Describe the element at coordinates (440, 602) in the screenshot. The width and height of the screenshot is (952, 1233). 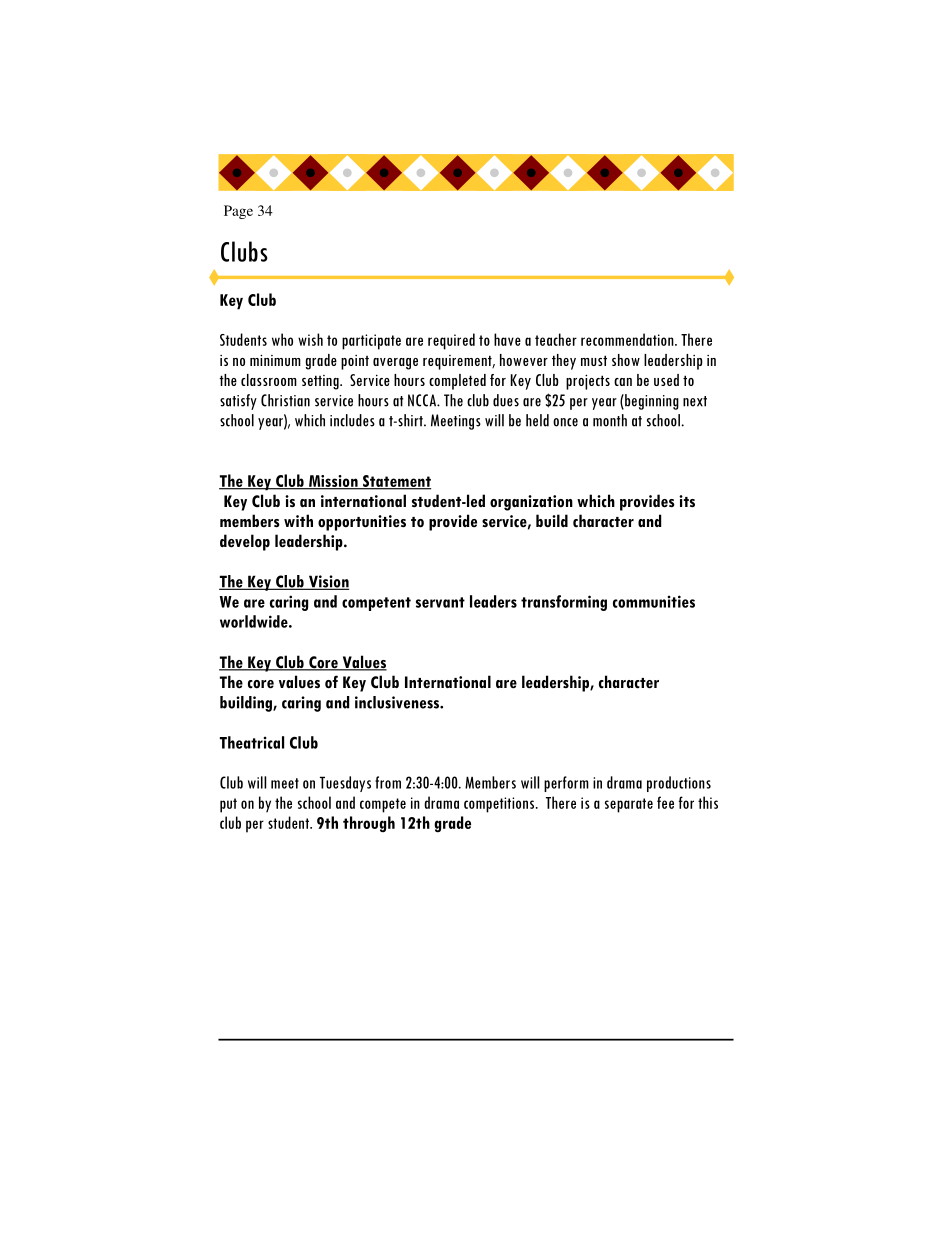
I see `servant` at that location.
